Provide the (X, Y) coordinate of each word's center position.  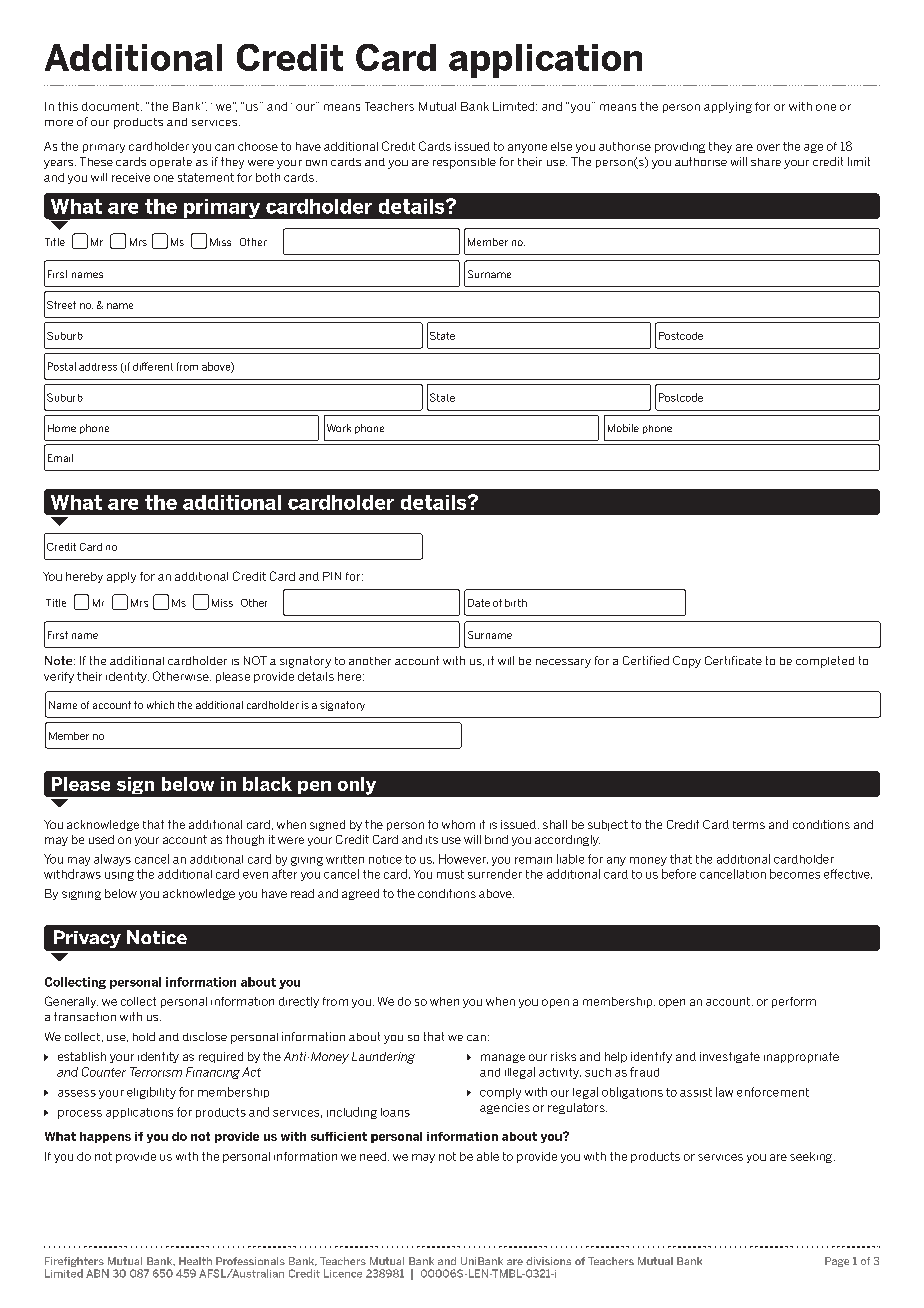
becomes (795, 874)
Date (479, 603)
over (768, 147)
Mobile (623, 428)
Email (60, 458)
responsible (464, 163)
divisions (548, 1261)
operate (171, 162)
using (119, 876)
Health (195, 1261)
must (450, 874)
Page (837, 1262)
